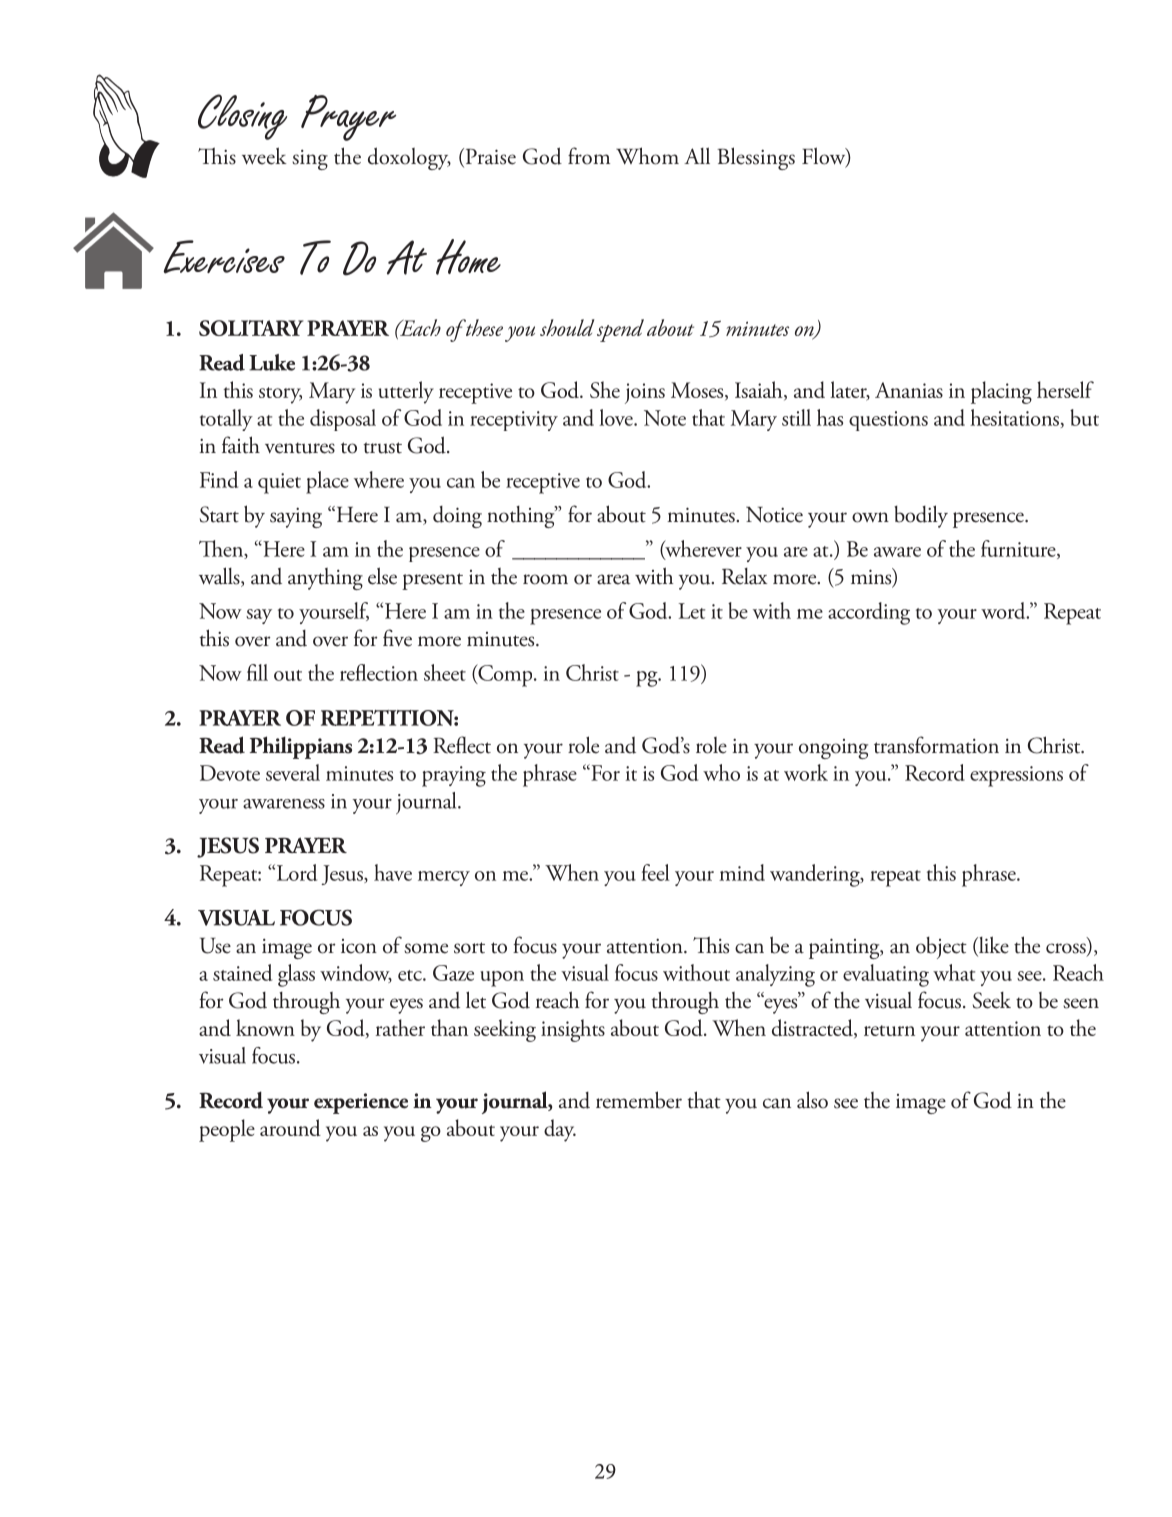 Image resolution: width=1172 pixels, height=1517 pixels. What do you see at coordinates (1004, 610) in the screenshot?
I see `word` at bounding box center [1004, 610].
